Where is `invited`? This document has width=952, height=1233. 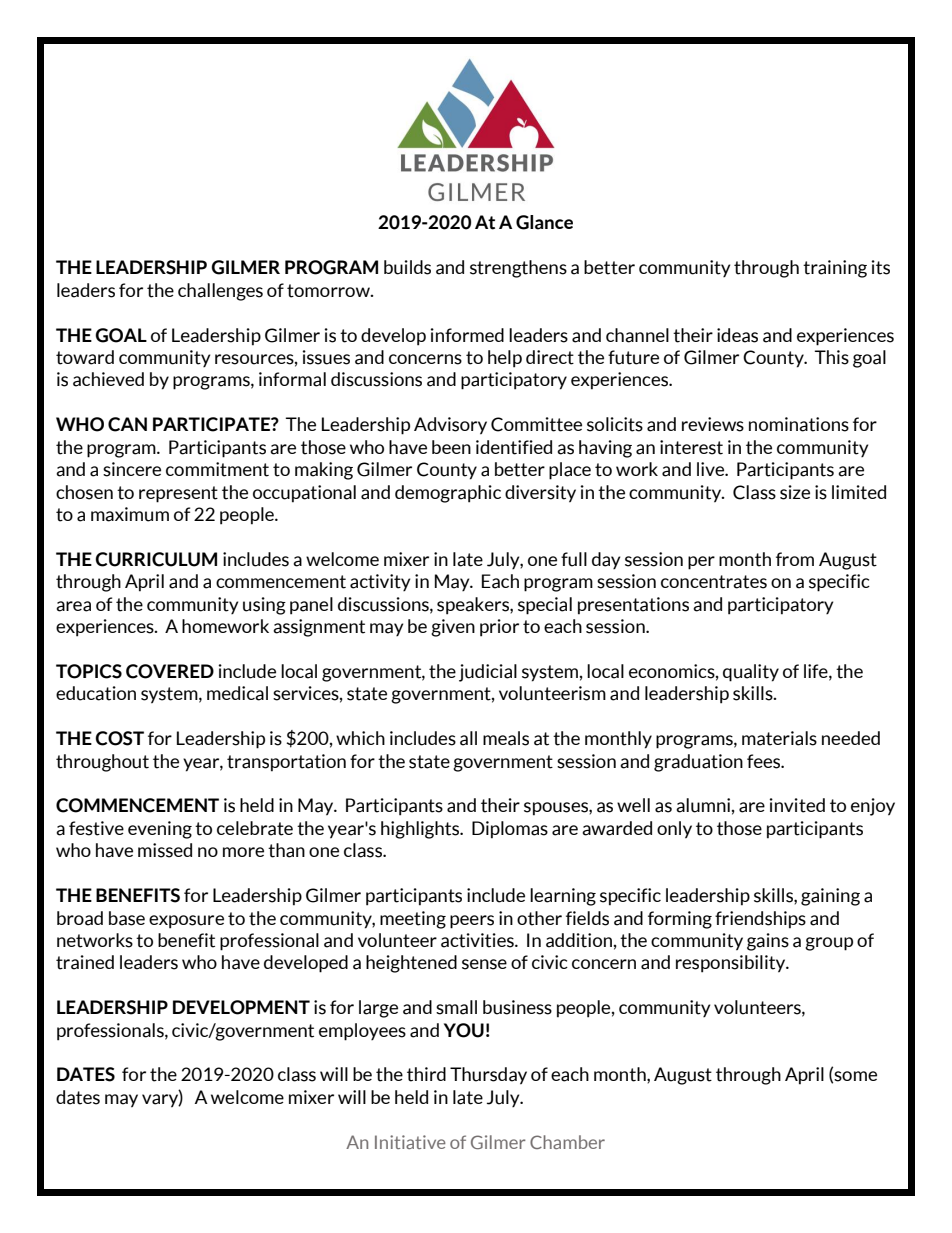 invited is located at coordinates (797, 805).
